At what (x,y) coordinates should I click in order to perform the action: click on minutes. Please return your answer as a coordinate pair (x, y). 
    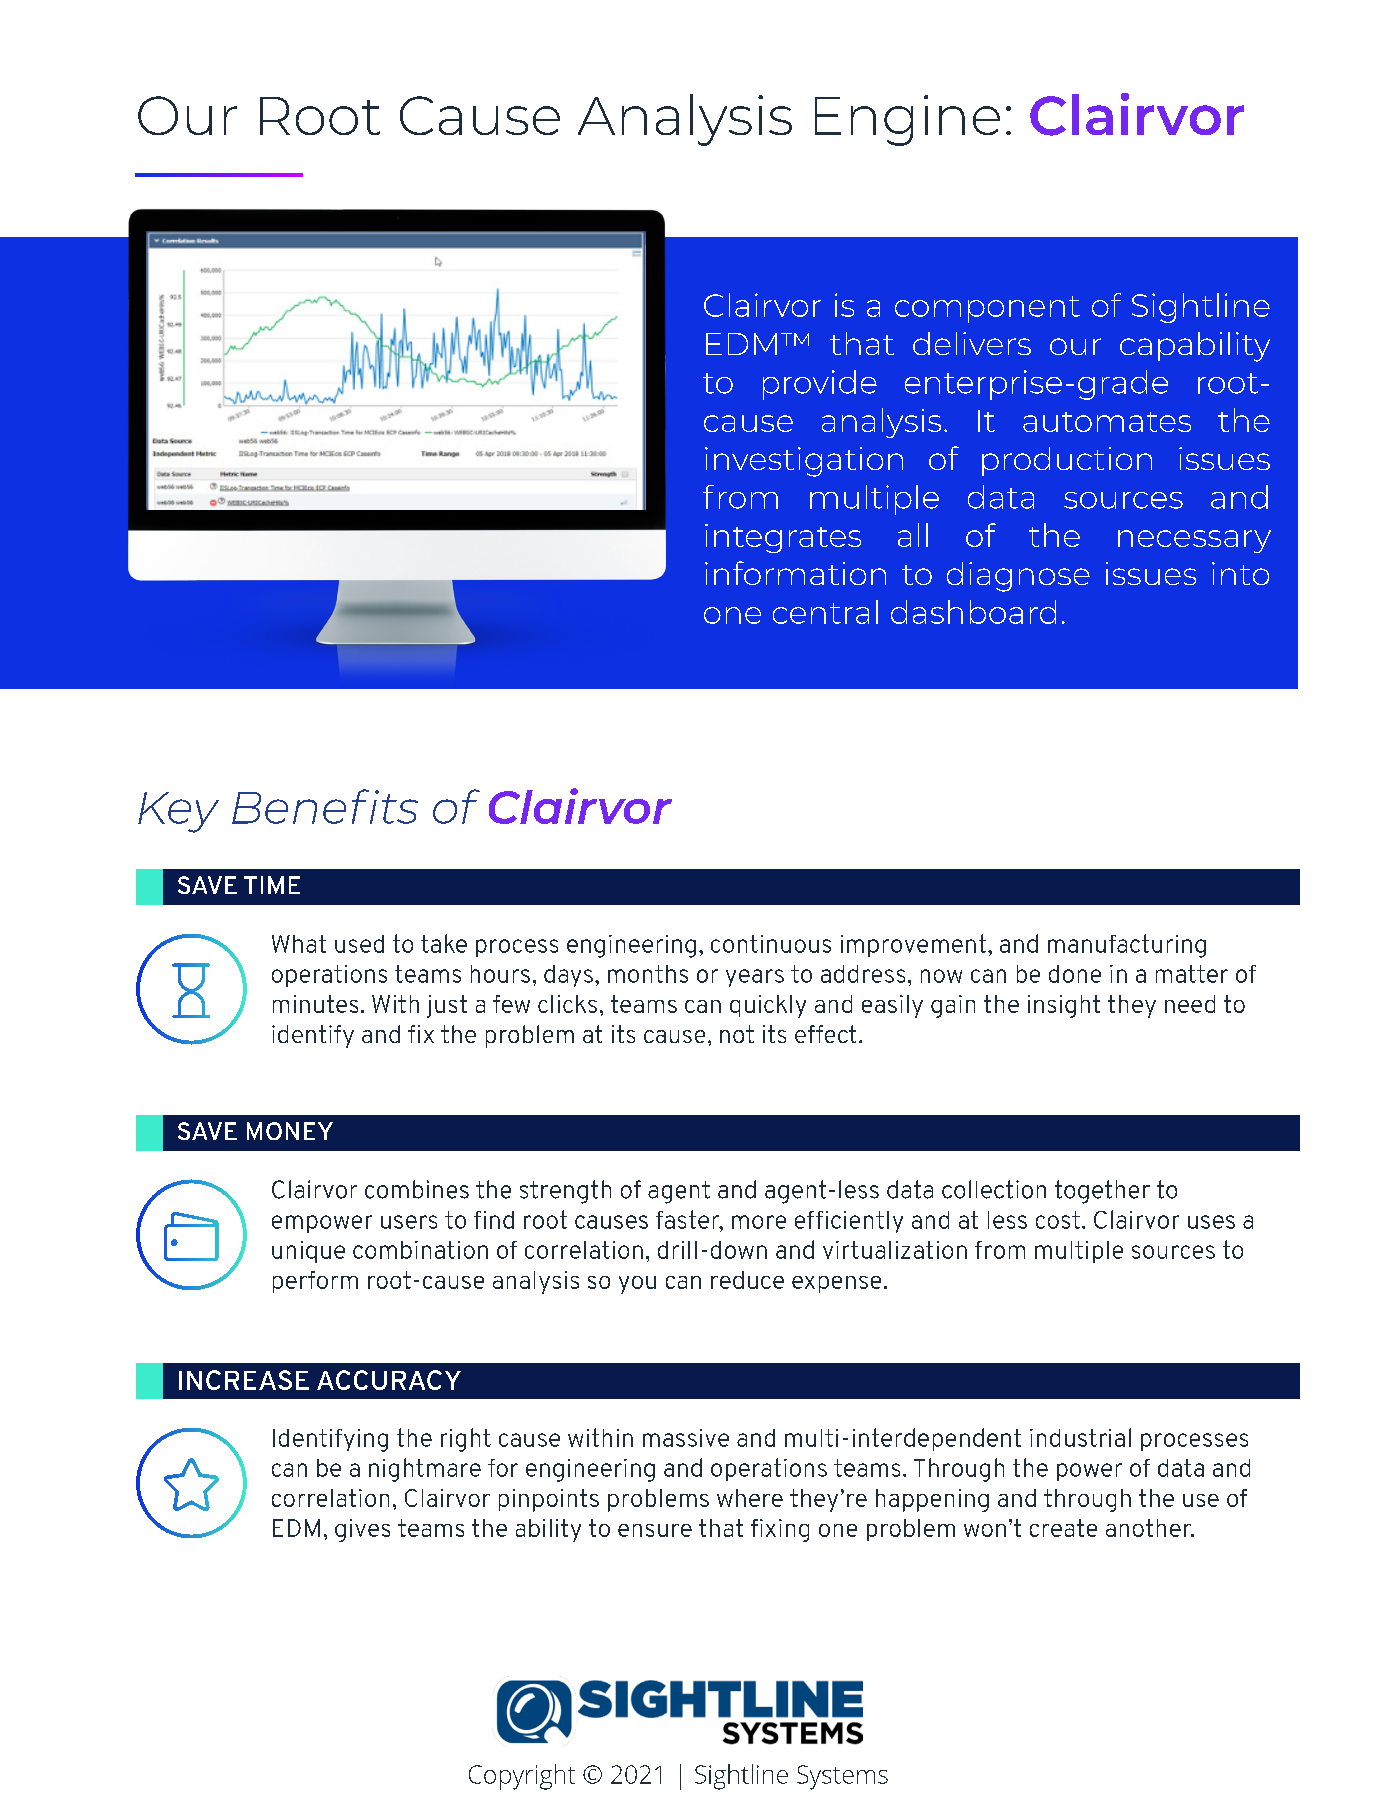
    Looking at the image, I should click on (315, 1004).
